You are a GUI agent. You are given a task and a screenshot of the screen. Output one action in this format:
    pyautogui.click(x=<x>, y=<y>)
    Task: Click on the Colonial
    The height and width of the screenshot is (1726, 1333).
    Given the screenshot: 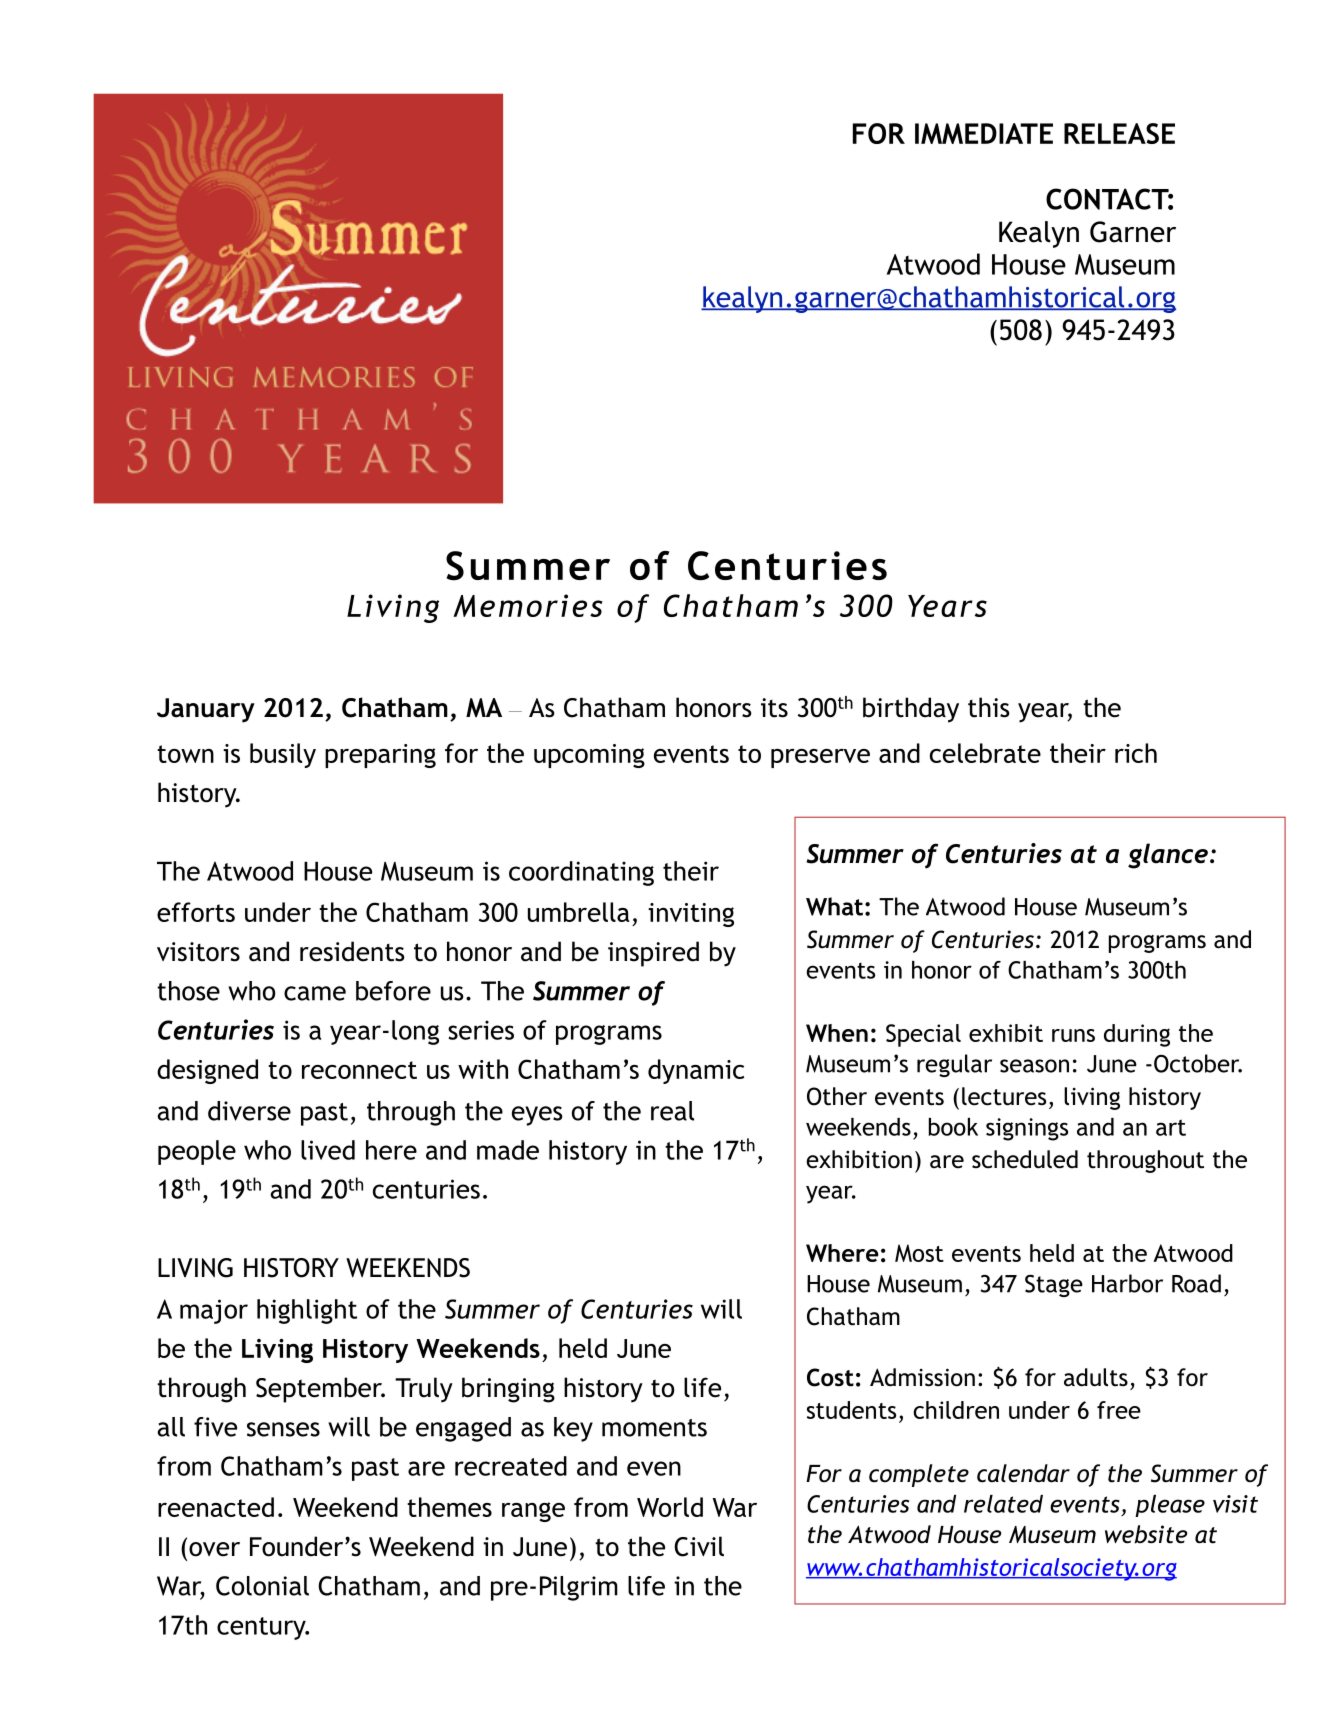 What is the action you would take?
    pyautogui.click(x=262, y=1586)
